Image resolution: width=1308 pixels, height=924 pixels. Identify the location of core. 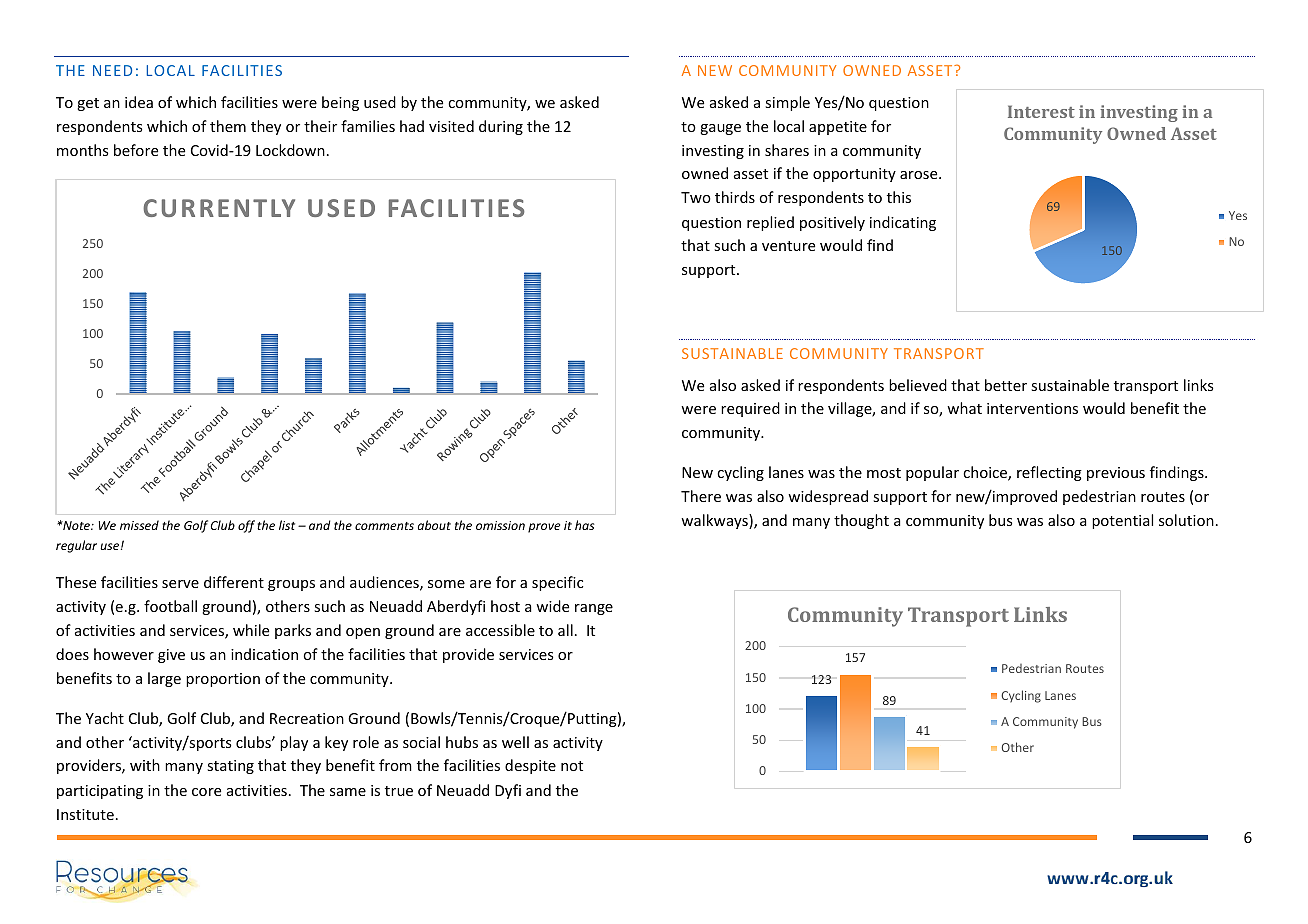
(206, 792).
